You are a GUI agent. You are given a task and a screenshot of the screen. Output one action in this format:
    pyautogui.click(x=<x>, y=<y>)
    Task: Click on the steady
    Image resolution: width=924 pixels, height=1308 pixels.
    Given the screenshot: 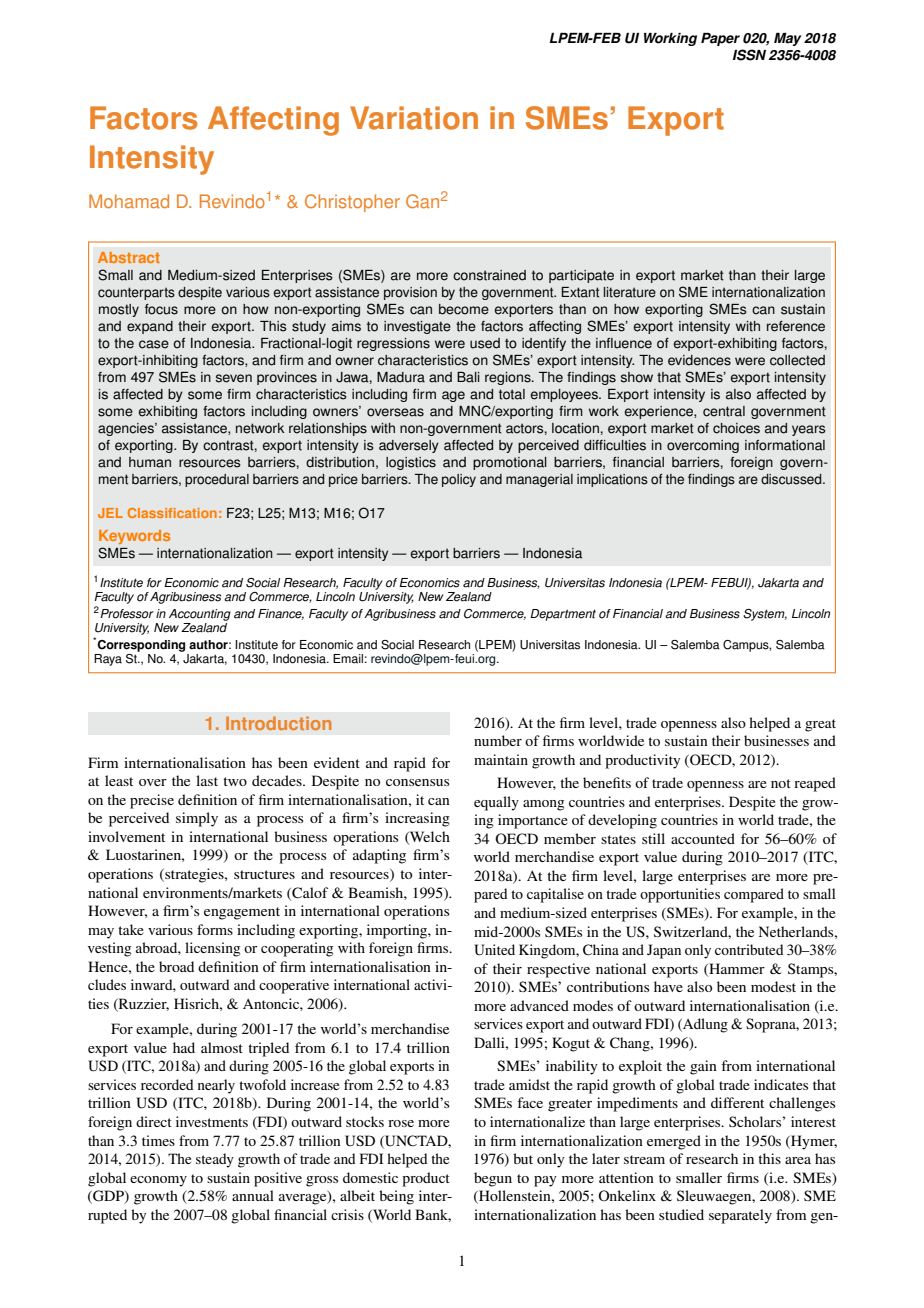 What is the action you would take?
    pyautogui.click(x=215, y=1160)
